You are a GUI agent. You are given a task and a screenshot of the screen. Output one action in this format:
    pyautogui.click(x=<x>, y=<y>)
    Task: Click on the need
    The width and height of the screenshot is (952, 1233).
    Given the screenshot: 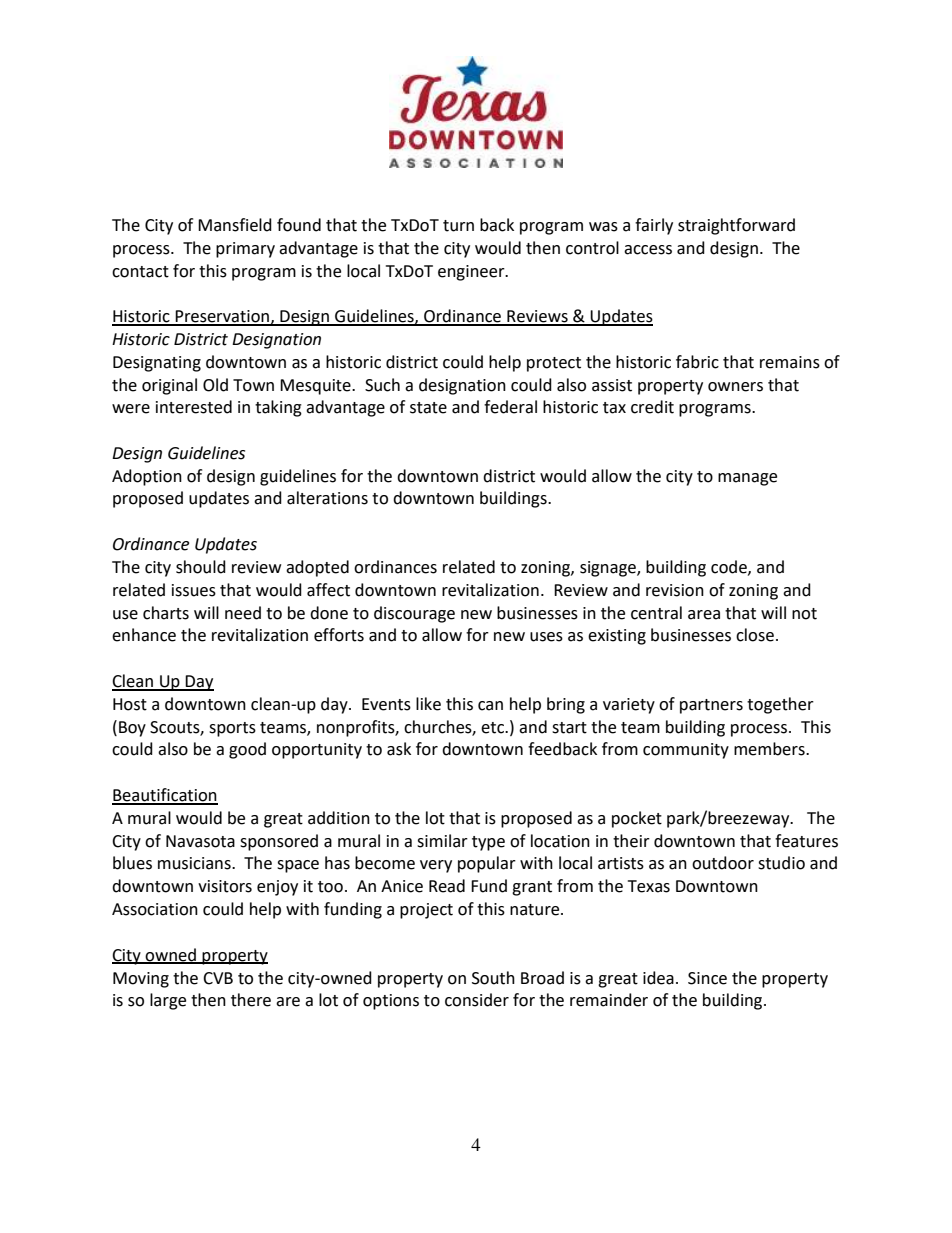 What is the action you would take?
    pyautogui.click(x=243, y=613)
